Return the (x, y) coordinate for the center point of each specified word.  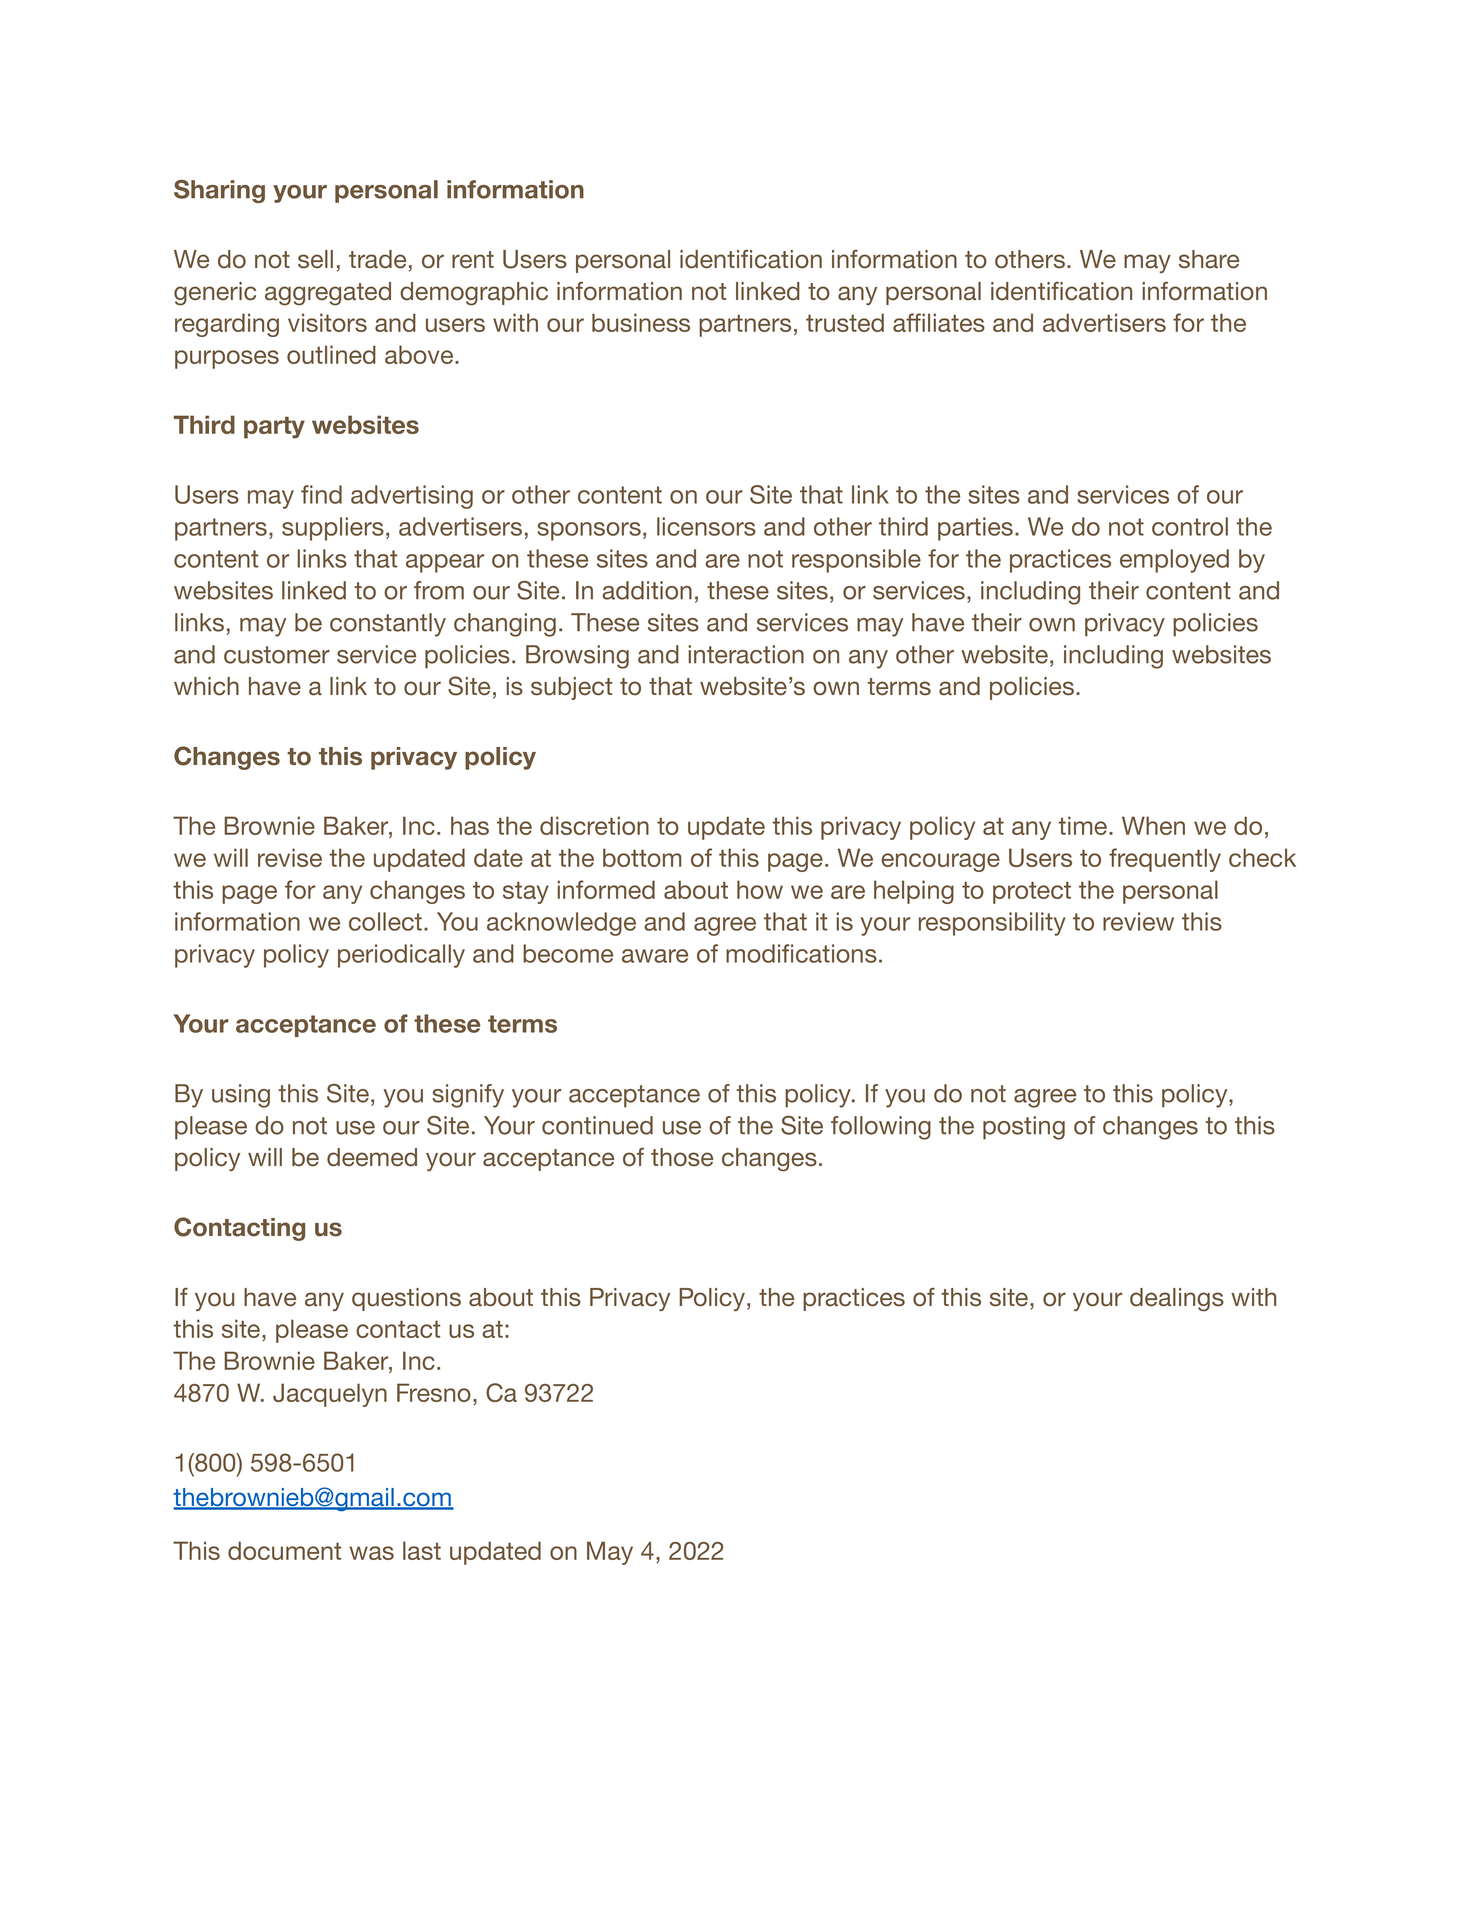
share (1209, 259)
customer (277, 655)
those (682, 1157)
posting (1024, 1128)
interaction (746, 654)
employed (1174, 561)
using (241, 1096)
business (641, 322)
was (371, 1553)
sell (315, 259)
